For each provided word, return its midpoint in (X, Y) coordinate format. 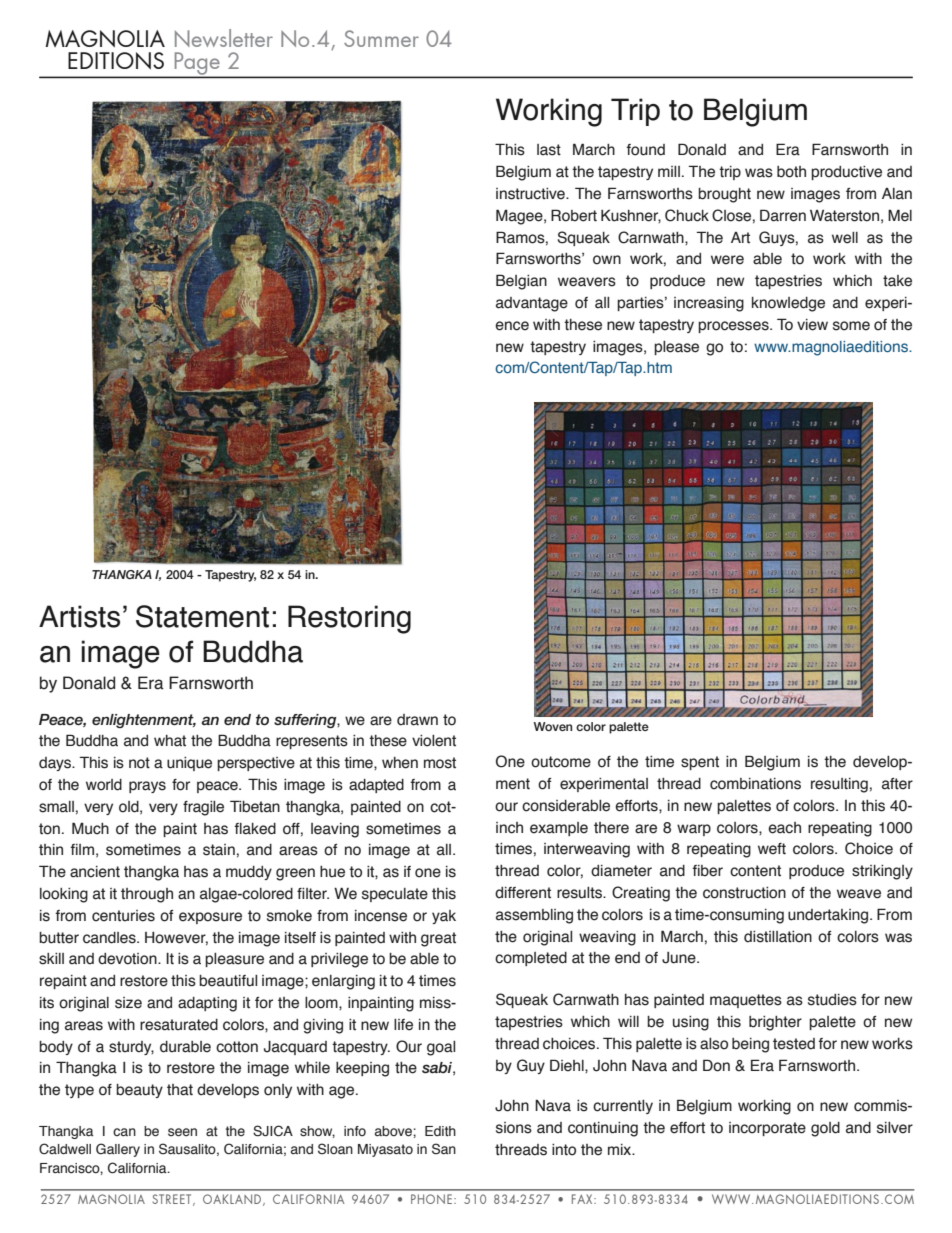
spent (700, 763)
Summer (381, 38)
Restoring (349, 619)
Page (197, 64)
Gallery (118, 1150)
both (791, 172)
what (170, 741)
